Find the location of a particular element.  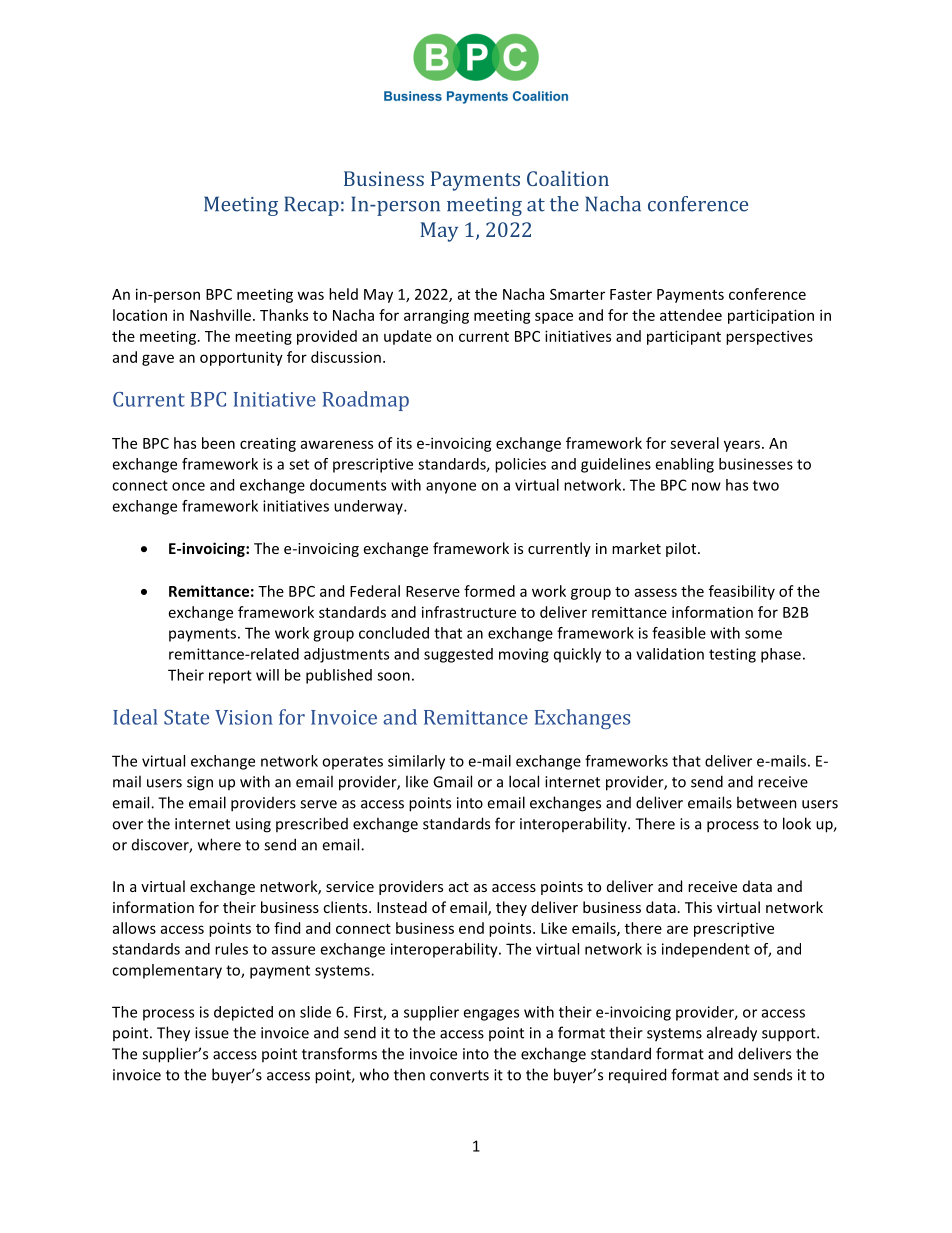

anyone is located at coordinates (451, 488).
